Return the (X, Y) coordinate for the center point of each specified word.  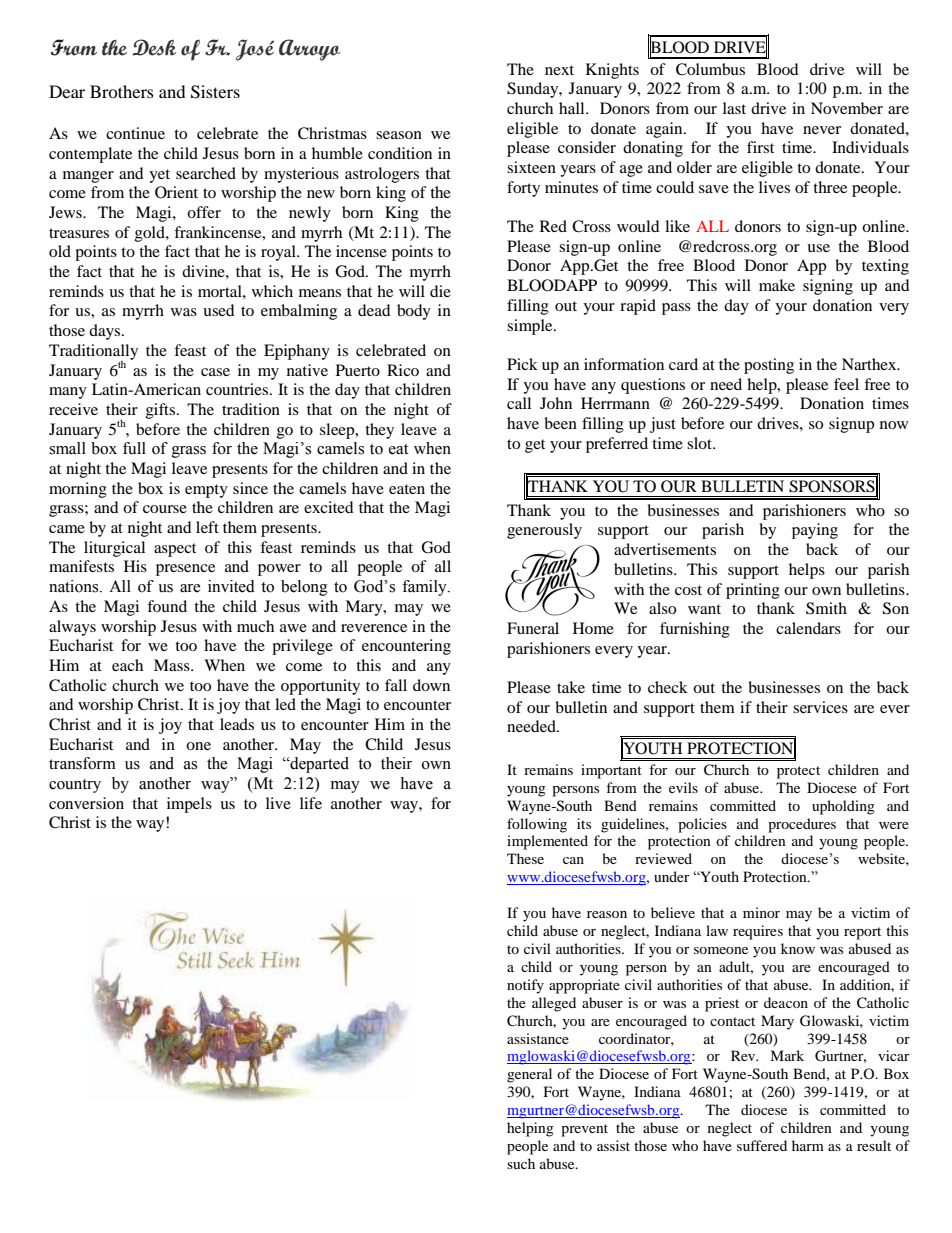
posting (769, 366)
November (847, 108)
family (425, 588)
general (529, 1075)
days (106, 332)
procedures (802, 825)
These (525, 858)
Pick (522, 364)
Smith (826, 608)
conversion (86, 803)
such (521, 1163)
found (167, 606)
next (559, 70)
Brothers (122, 91)
